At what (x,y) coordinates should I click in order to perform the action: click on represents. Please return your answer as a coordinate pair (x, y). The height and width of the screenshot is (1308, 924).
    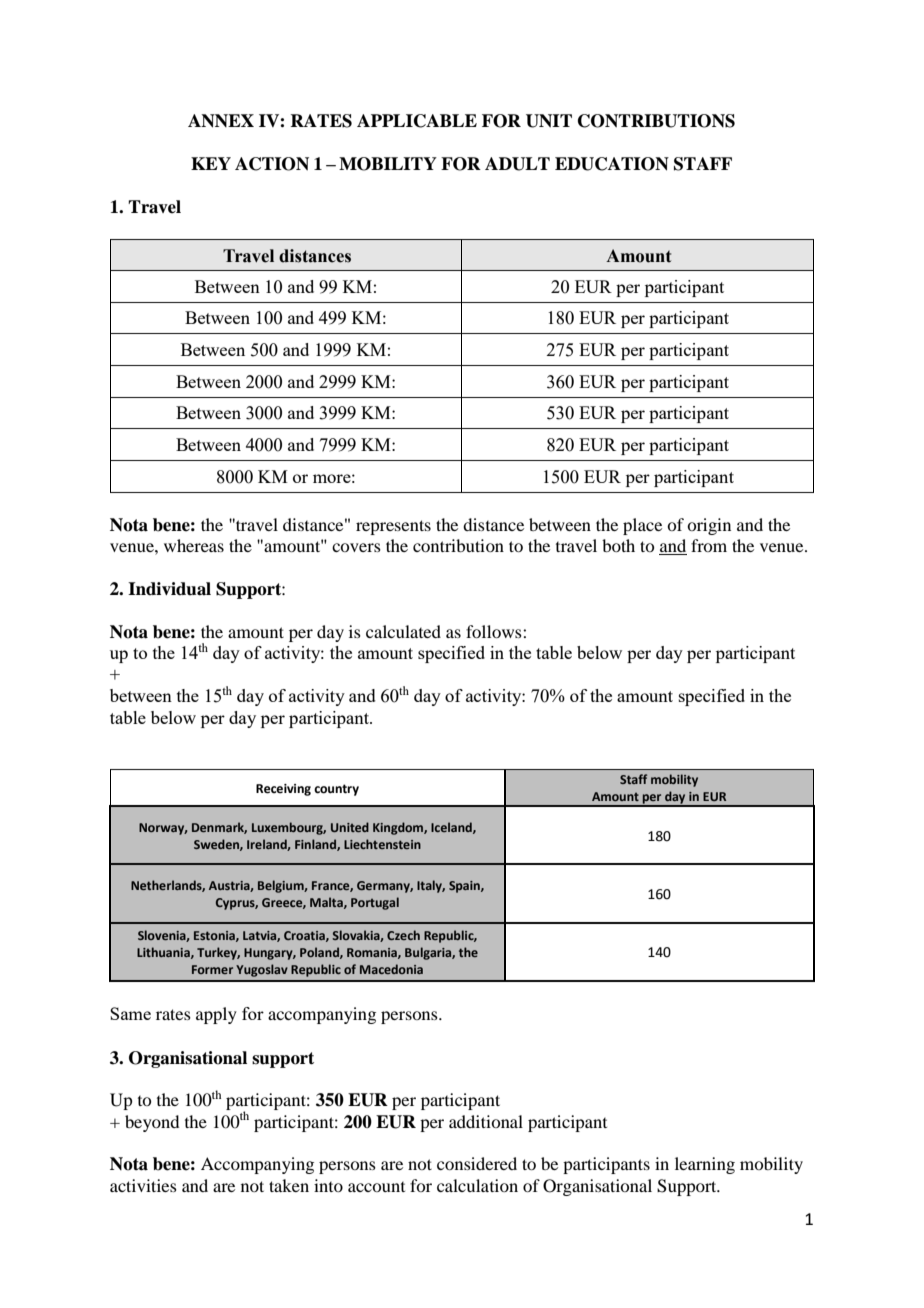
    Looking at the image, I should click on (393, 527).
